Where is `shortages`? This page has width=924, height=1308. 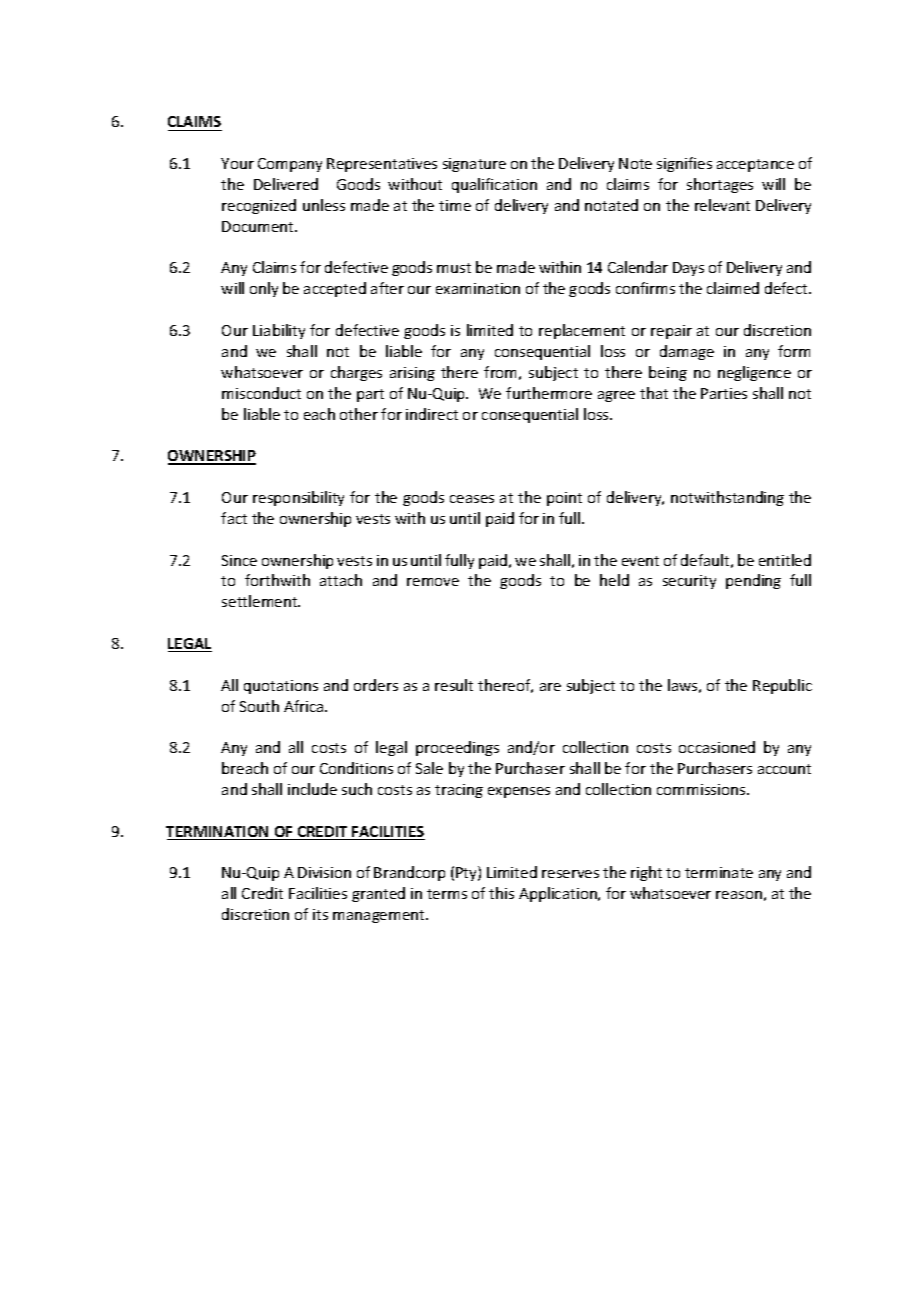 shortages is located at coordinates (720, 185).
